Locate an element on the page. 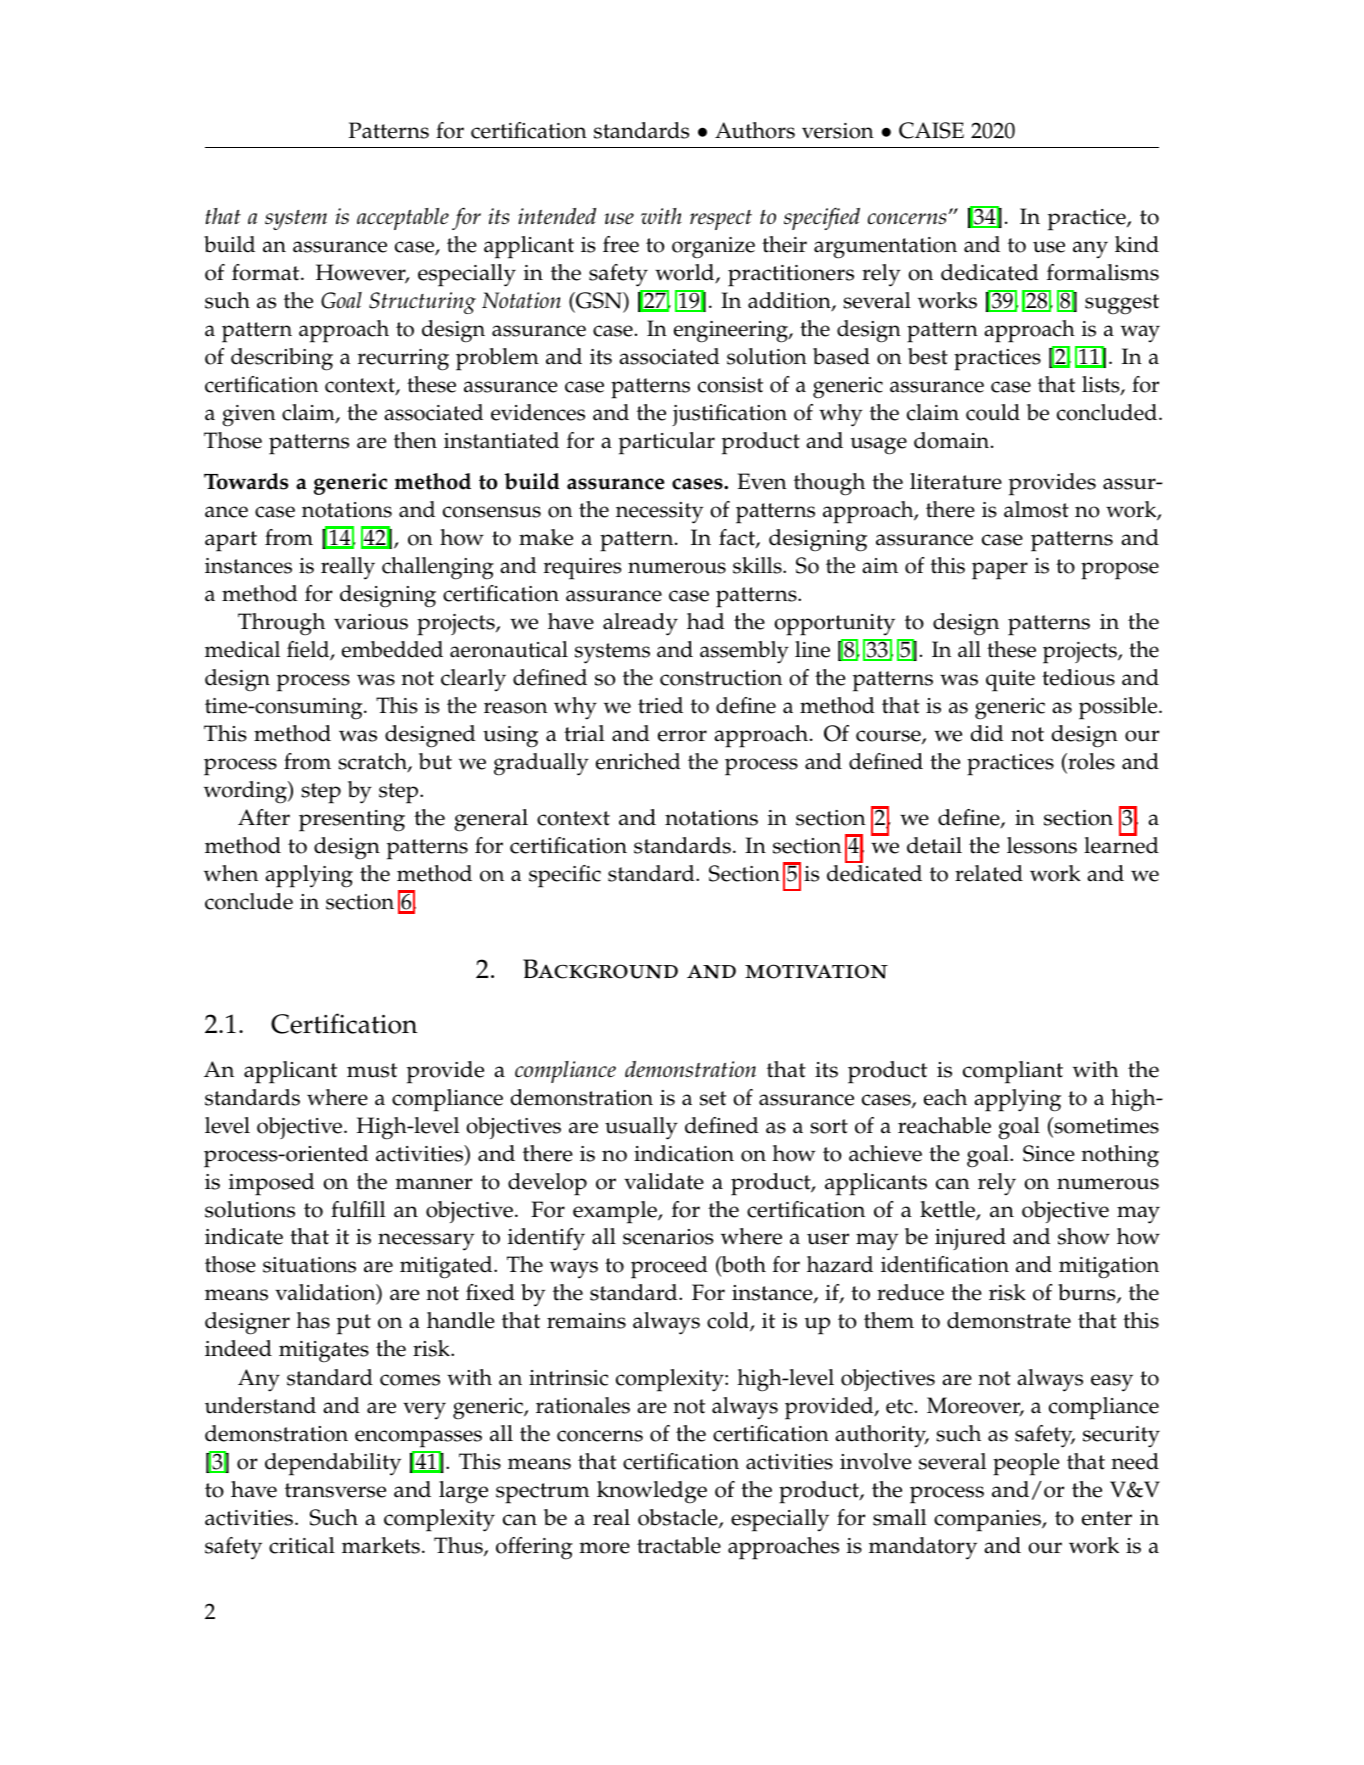 The width and height of the page is (1364, 1765). presenting is located at coordinates (352, 821).
